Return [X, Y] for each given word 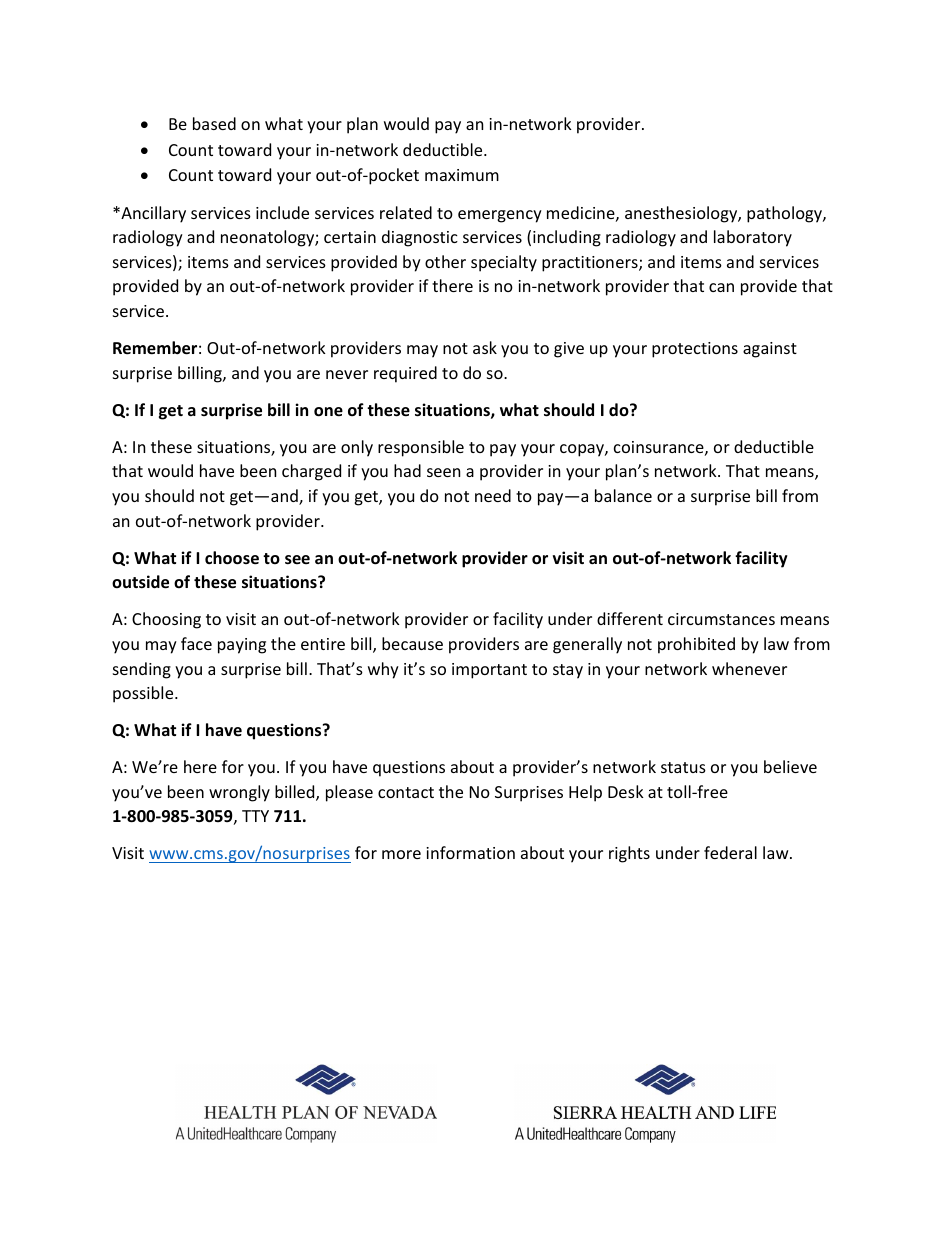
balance [623, 495]
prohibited [696, 645]
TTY [255, 816]
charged [311, 472]
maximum [462, 175]
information [470, 852]
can [721, 287]
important [489, 671]
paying [242, 646]
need [493, 495]
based [214, 123]
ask [485, 347]
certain [350, 237]
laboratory [753, 238]
